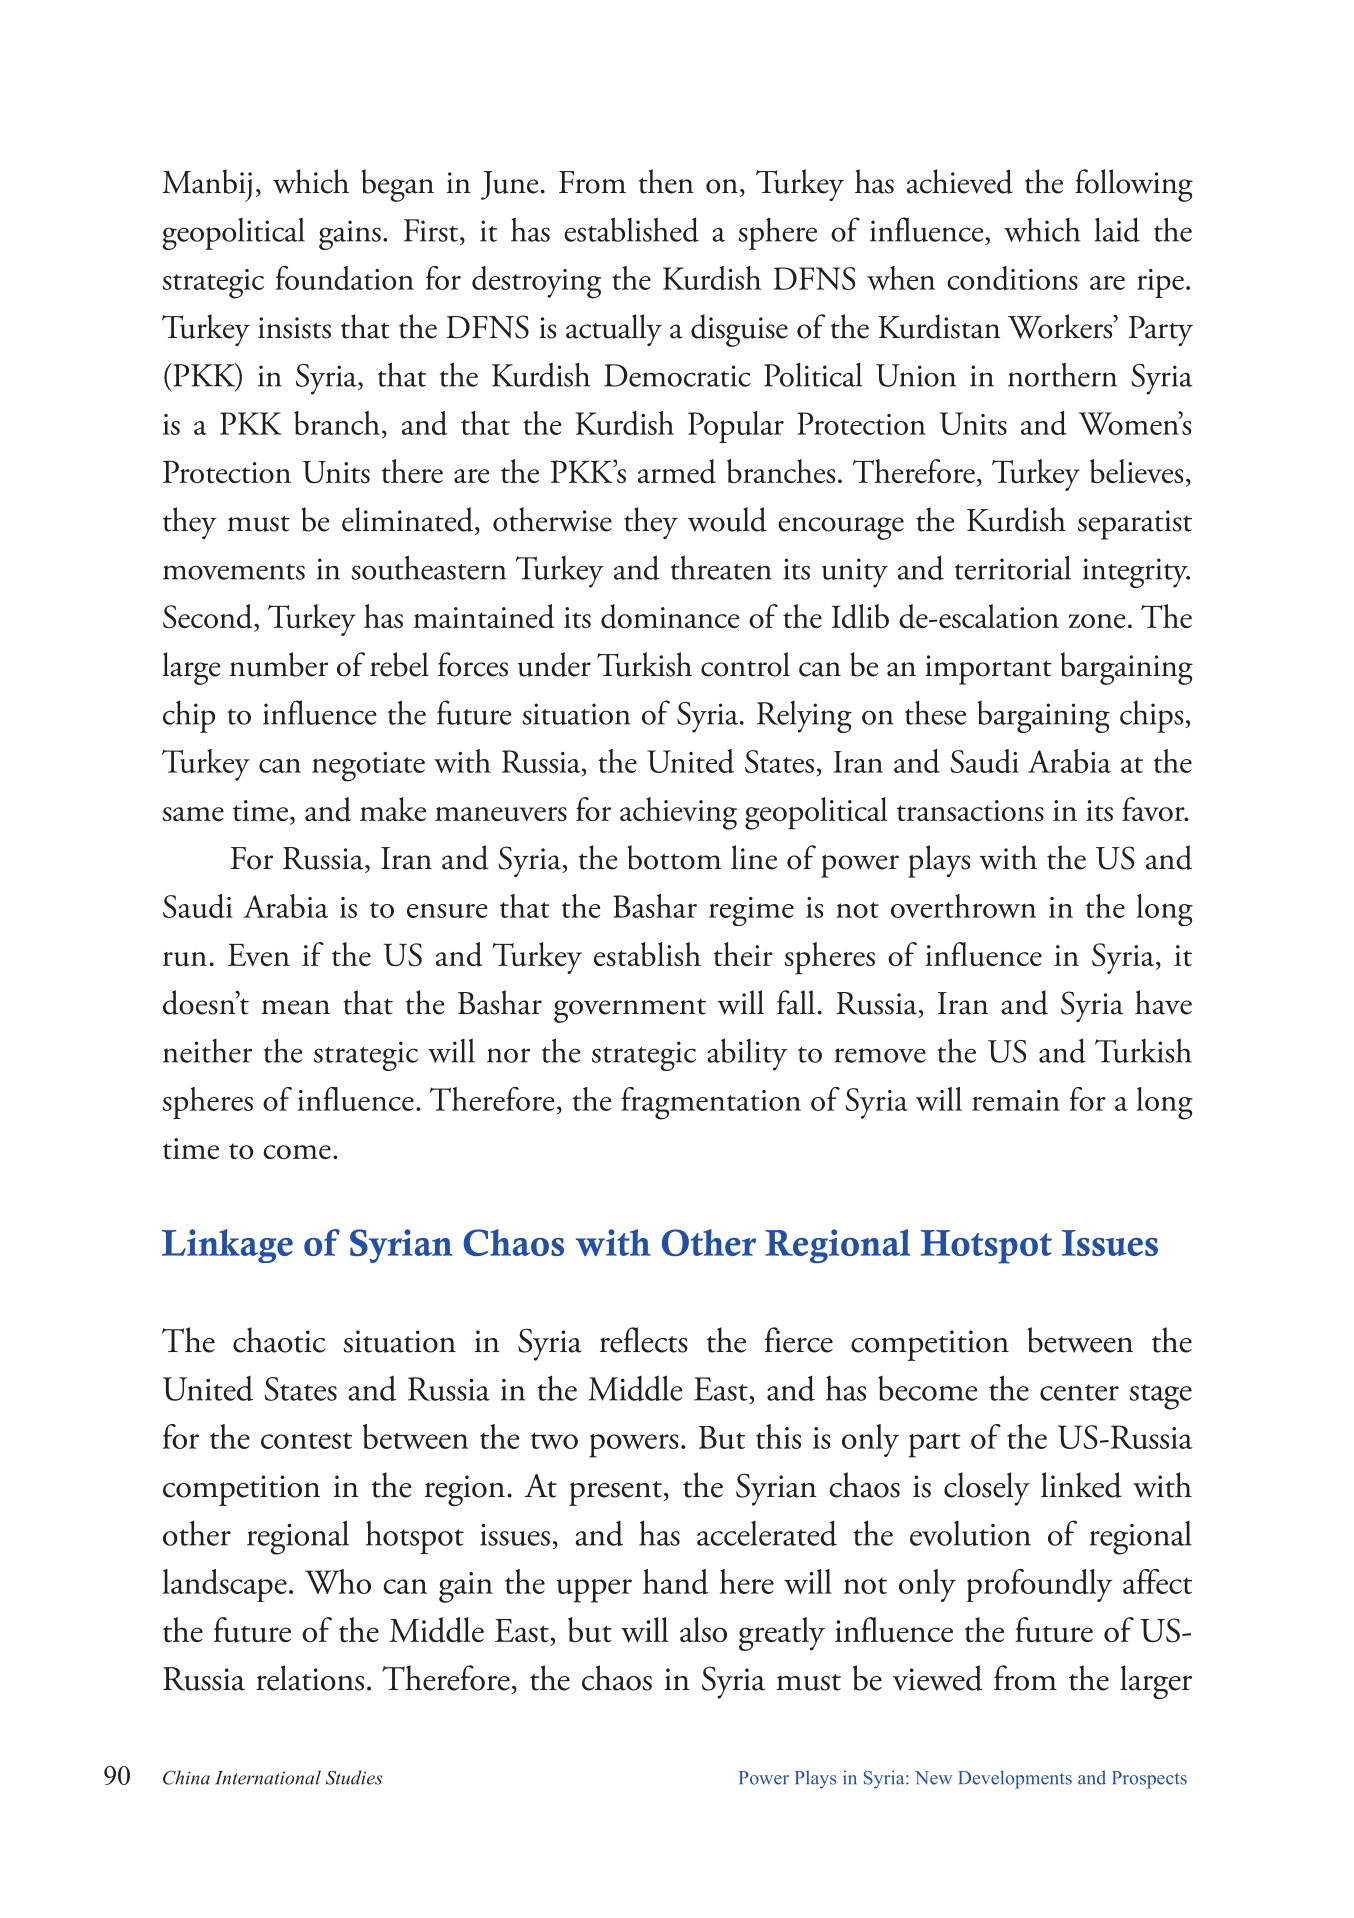 This image has width=1354, height=1918. I want to click on mean, so click(295, 1007).
